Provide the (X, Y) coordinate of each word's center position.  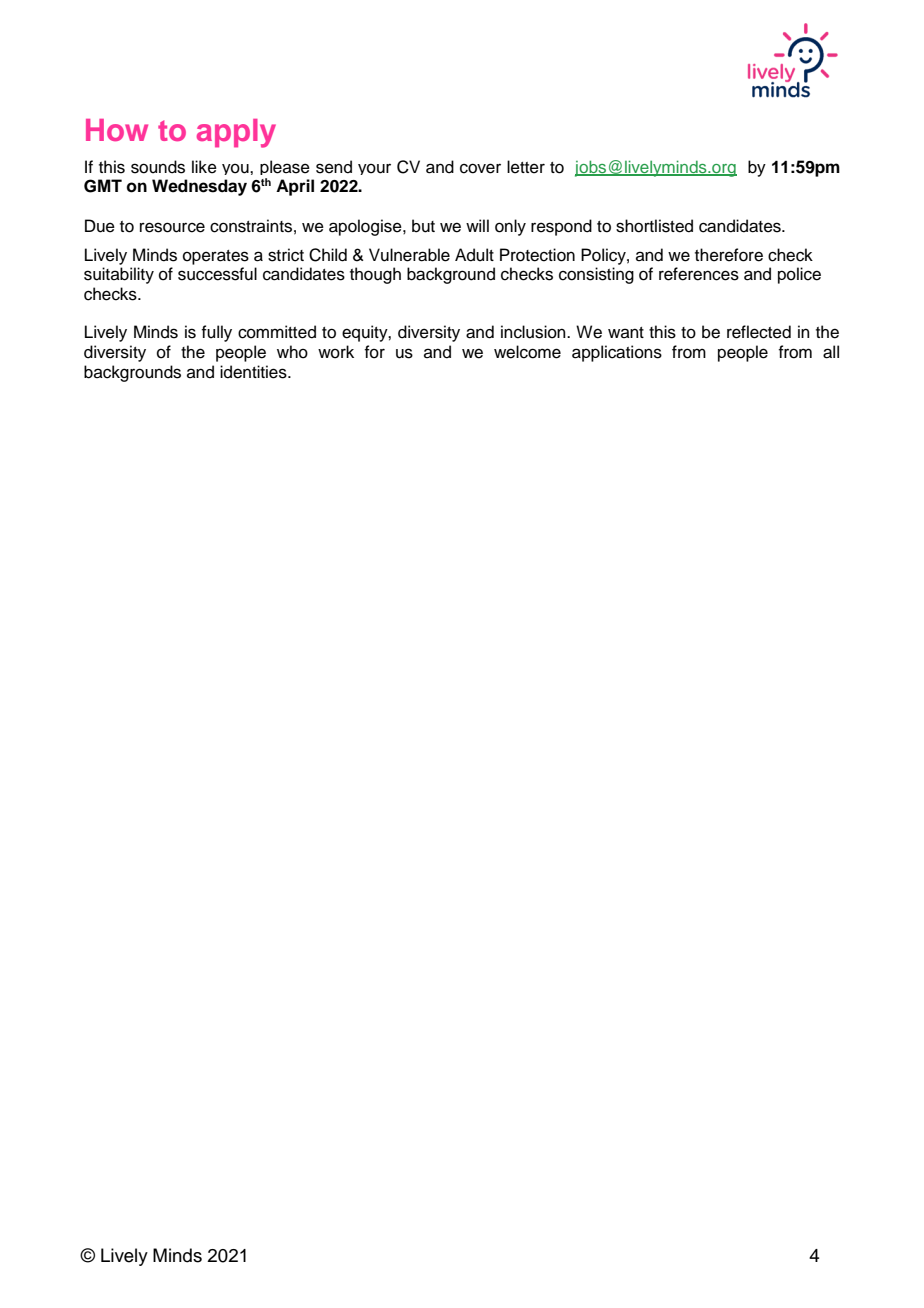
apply (236, 133)
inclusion (534, 332)
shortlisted (654, 226)
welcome (527, 352)
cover (480, 168)
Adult (474, 255)
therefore (729, 255)
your (374, 169)
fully (216, 333)
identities (254, 372)
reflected (759, 332)
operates (216, 257)
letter (526, 167)
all (831, 352)
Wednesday (199, 187)
